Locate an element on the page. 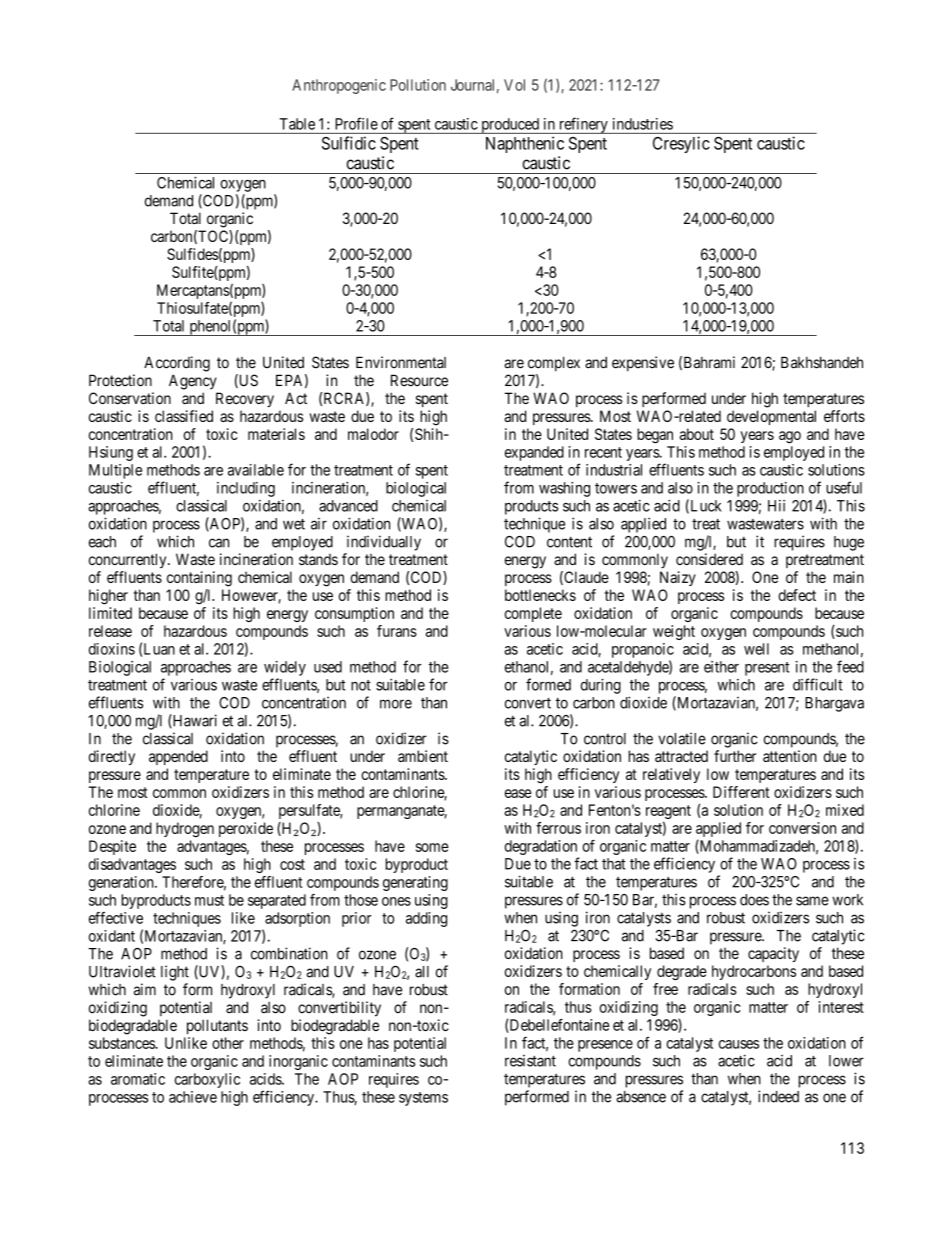 The width and height of the image is (952, 1233). industries is located at coordinates (643, 124).
